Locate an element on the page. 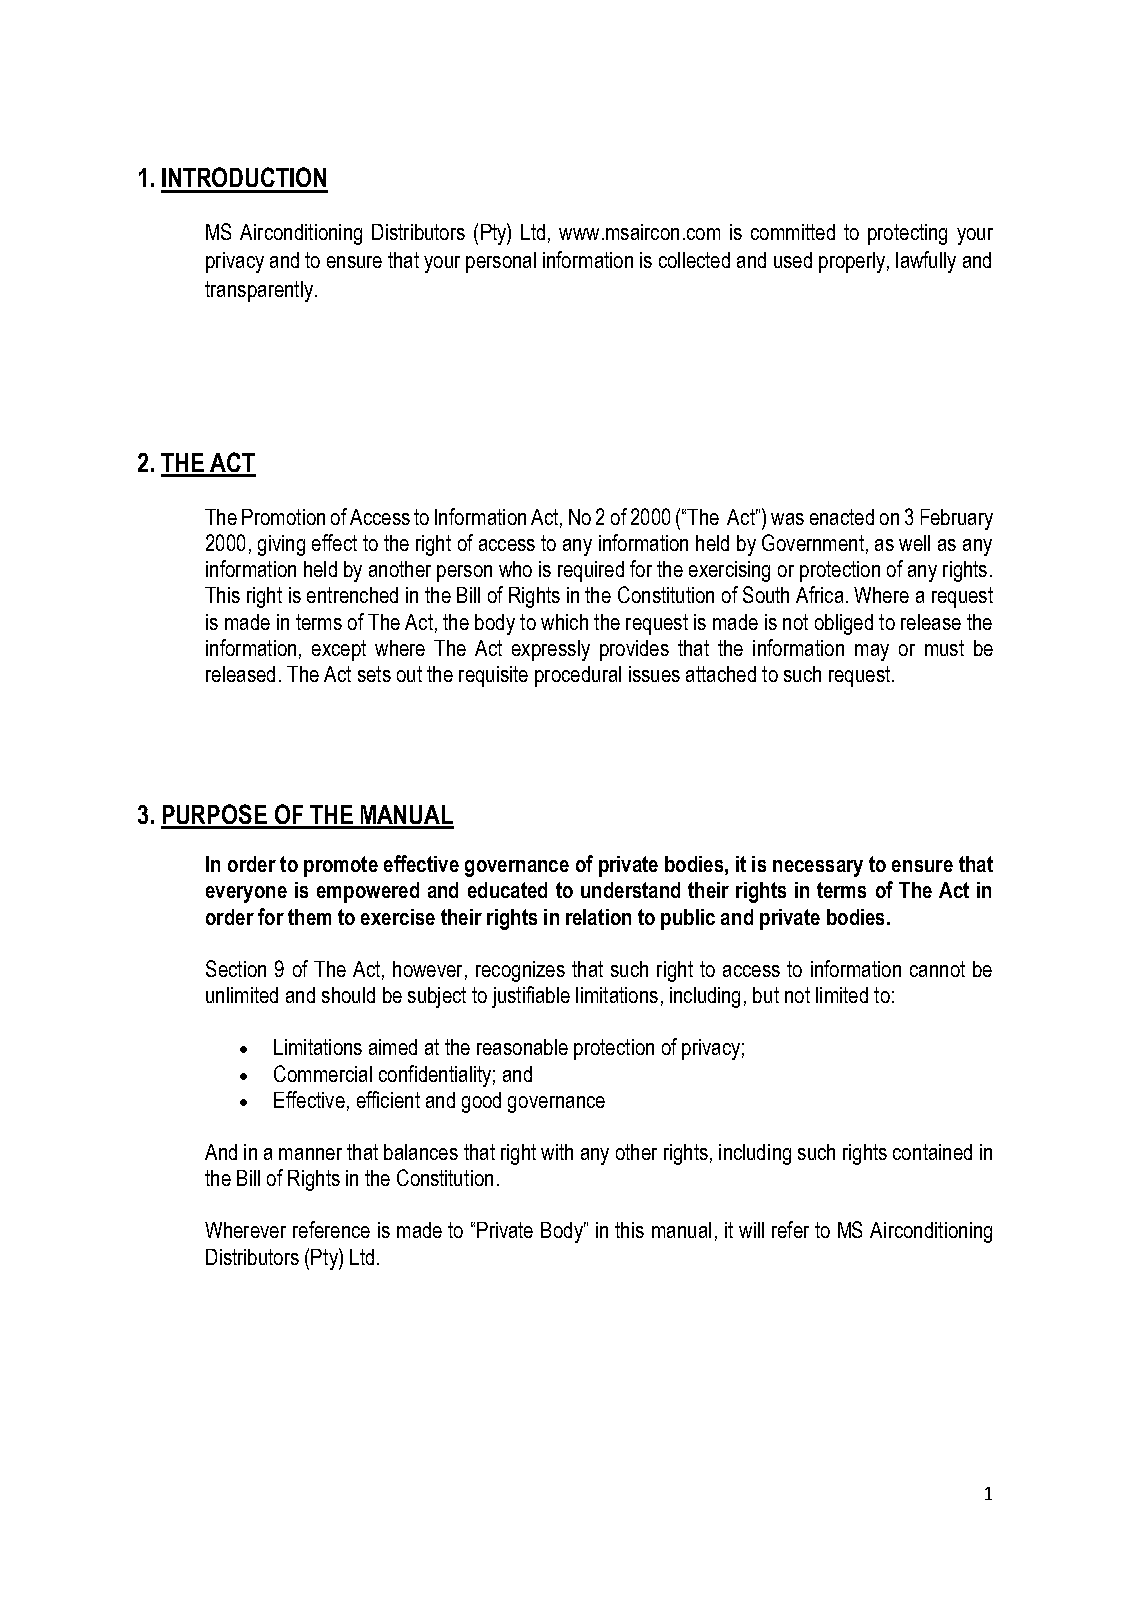 The image size is (1130, 1598). protecting is located at coordinates (907, 234).
